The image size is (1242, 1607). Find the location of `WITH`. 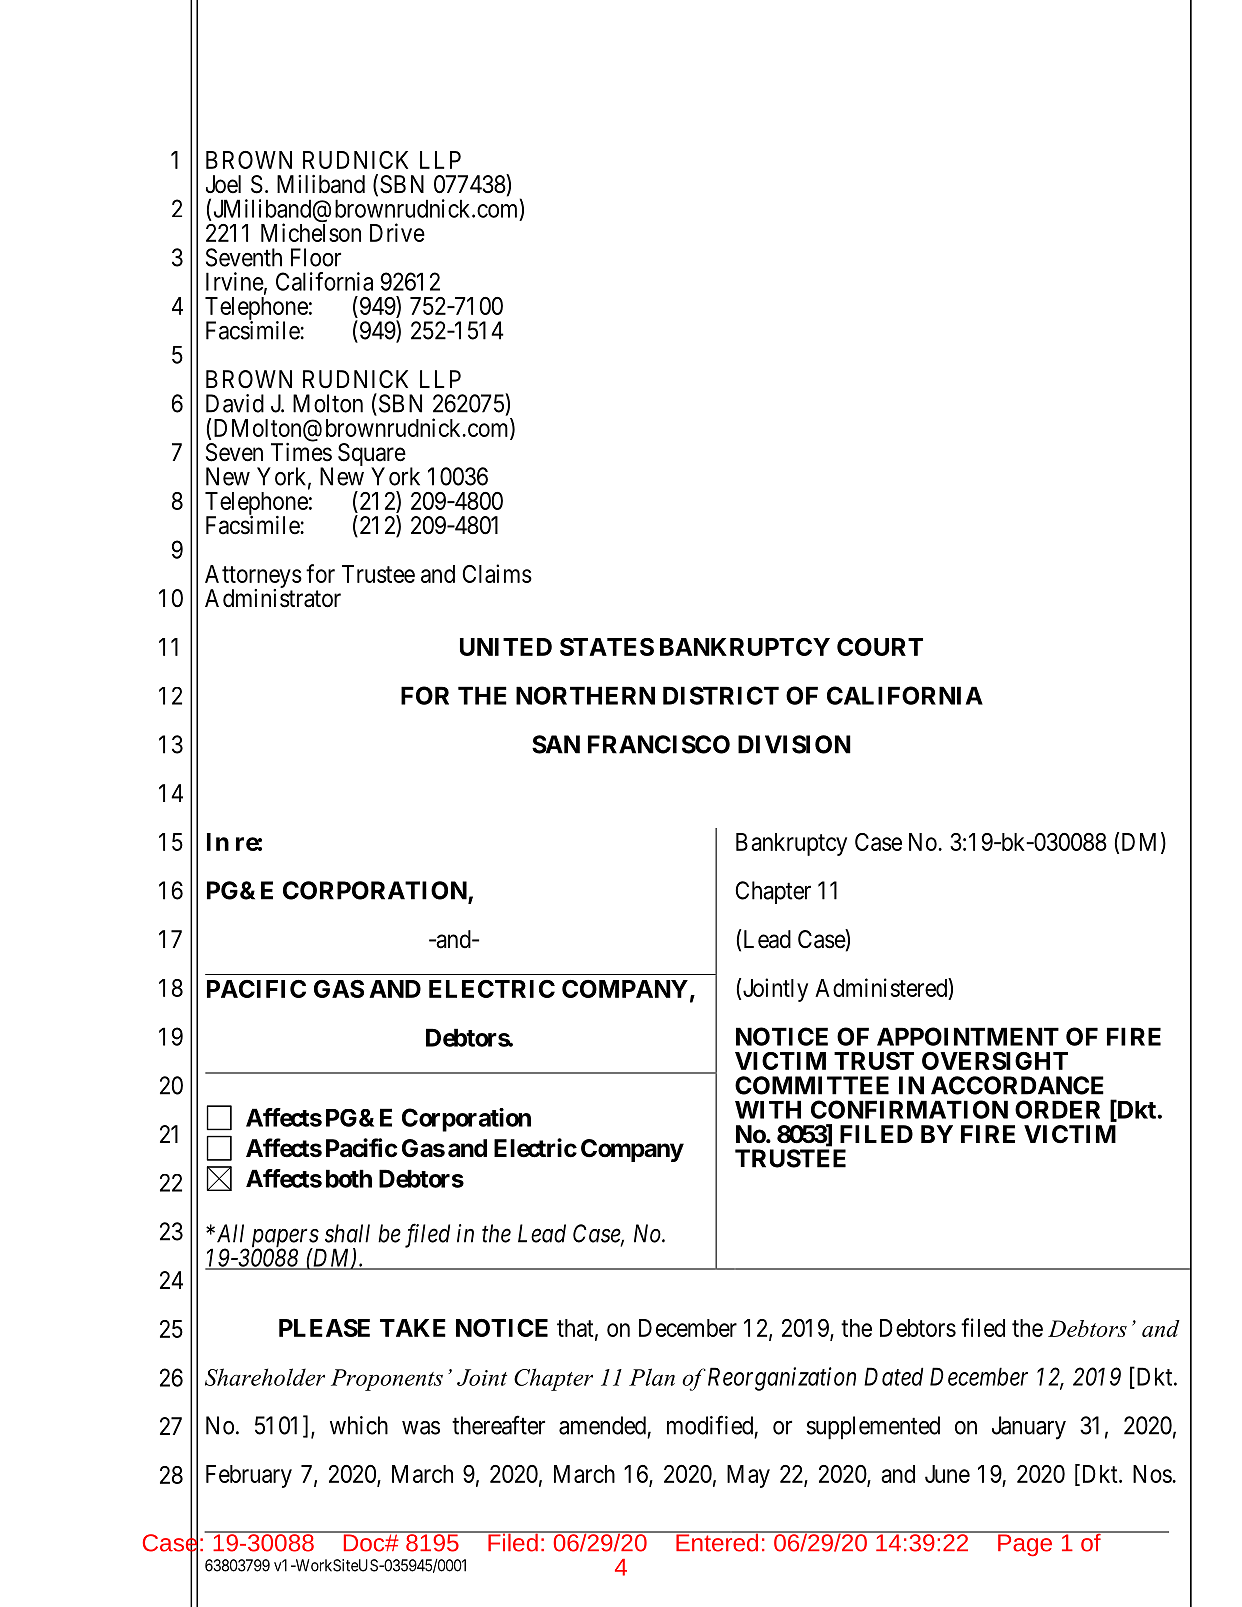

WITH is located at coordinates (768, 1109).
